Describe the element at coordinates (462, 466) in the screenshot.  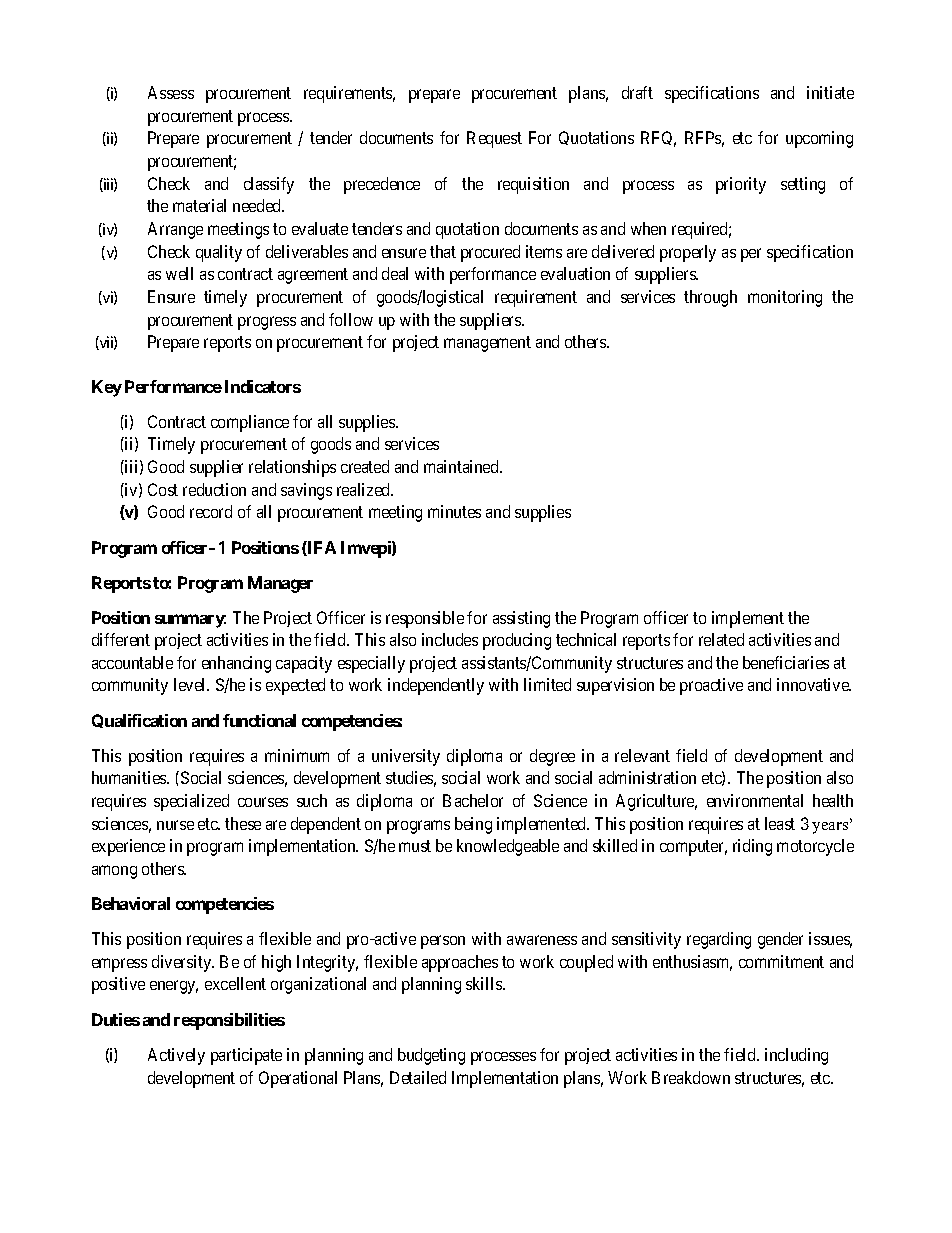
I see `maintained` at that location.
